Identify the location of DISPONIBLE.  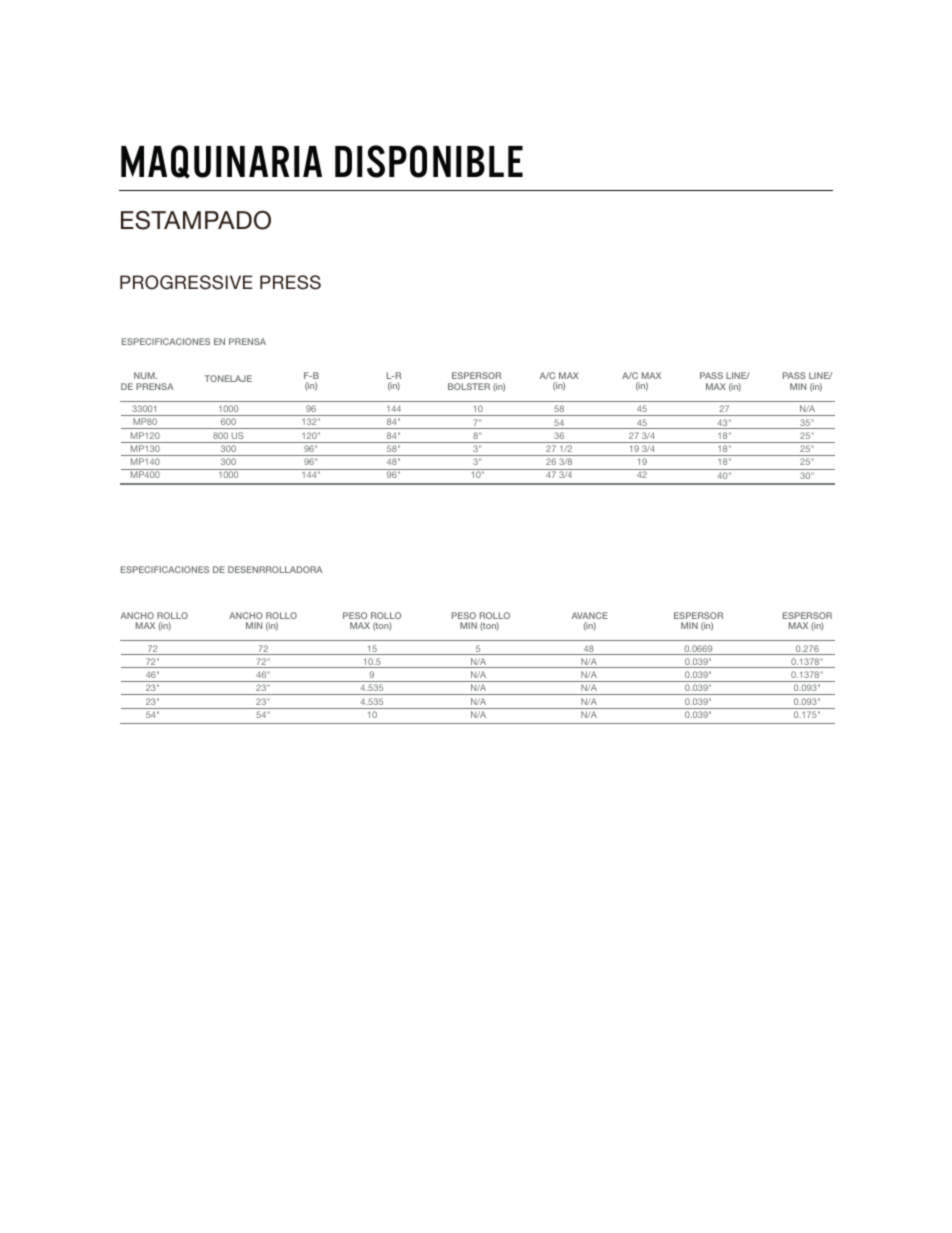
(429, 161).
